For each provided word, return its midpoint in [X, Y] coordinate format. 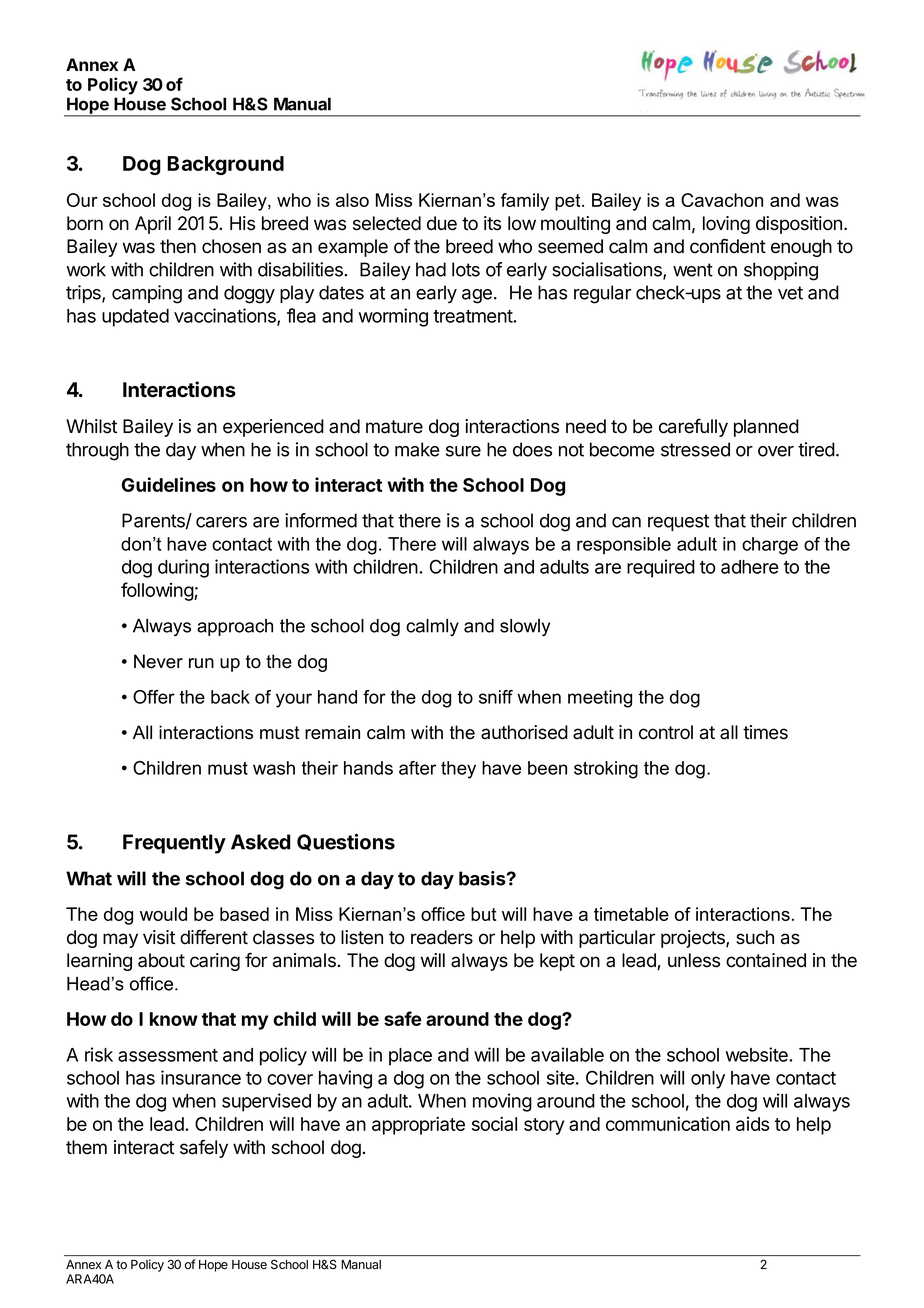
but [483, 914]
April [153, 225]
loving [726, 225]
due [442, 223]
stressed [695, 449]
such [755, 937]
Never [158, 661]
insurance [201, 1077]
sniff [496, 697]
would [163, 914]
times [765, 732]
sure [463, 451]
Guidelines [169, 484]
